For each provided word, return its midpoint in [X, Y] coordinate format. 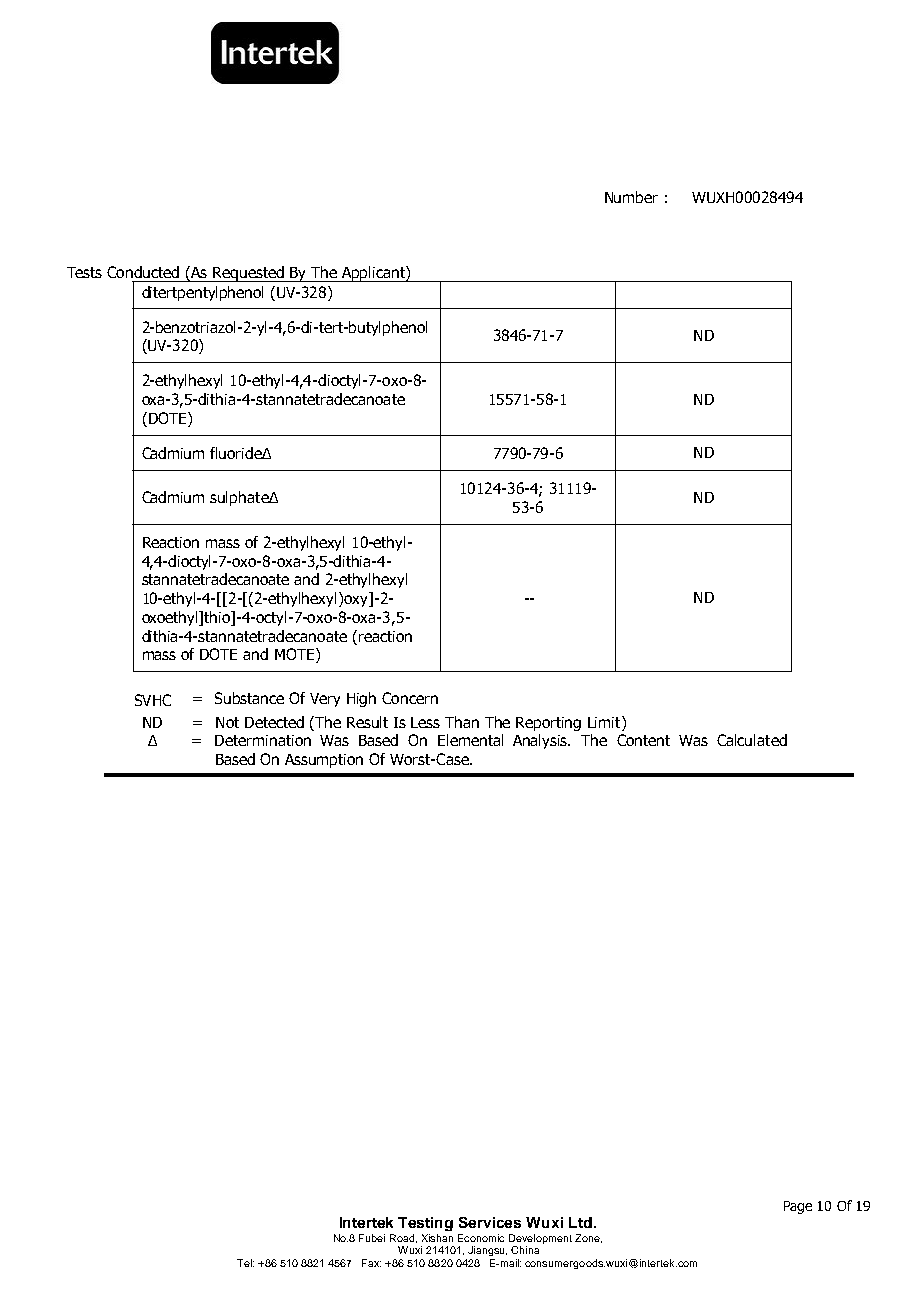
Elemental [470, 740]
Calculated [752, 740]
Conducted [143, 272]
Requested [249, 274]
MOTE [296, 655]
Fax [371, 1263]
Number [631, 197]
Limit [605, 722]
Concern [410, 698]
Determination [263, 740]
